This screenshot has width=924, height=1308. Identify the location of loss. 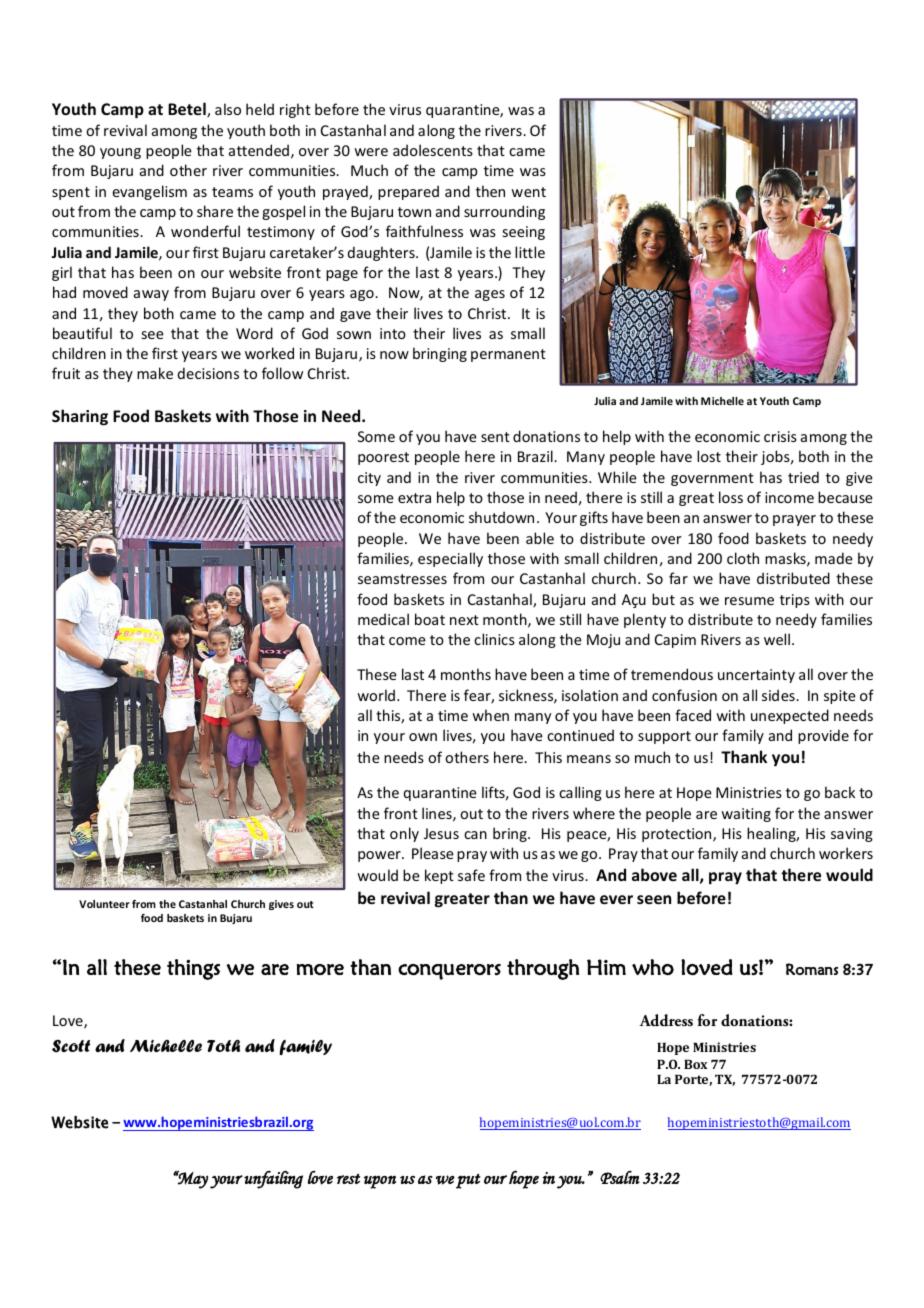
(731, 497).
